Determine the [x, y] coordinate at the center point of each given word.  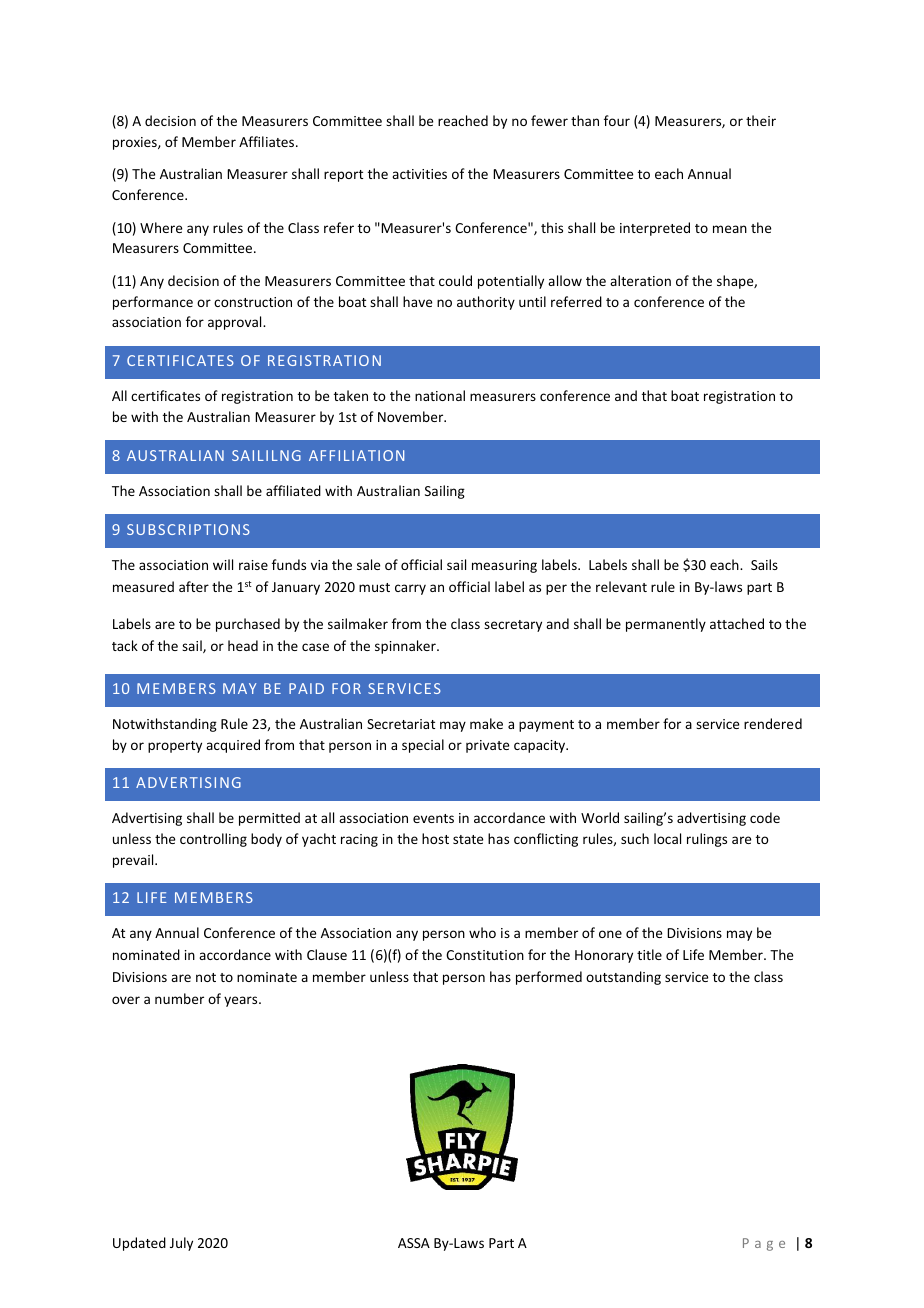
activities [419, 174]
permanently [666, 625]
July [181, 1244]
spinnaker [406, 647]
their [761, 120]
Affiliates [268, 141]
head [243, 645]
